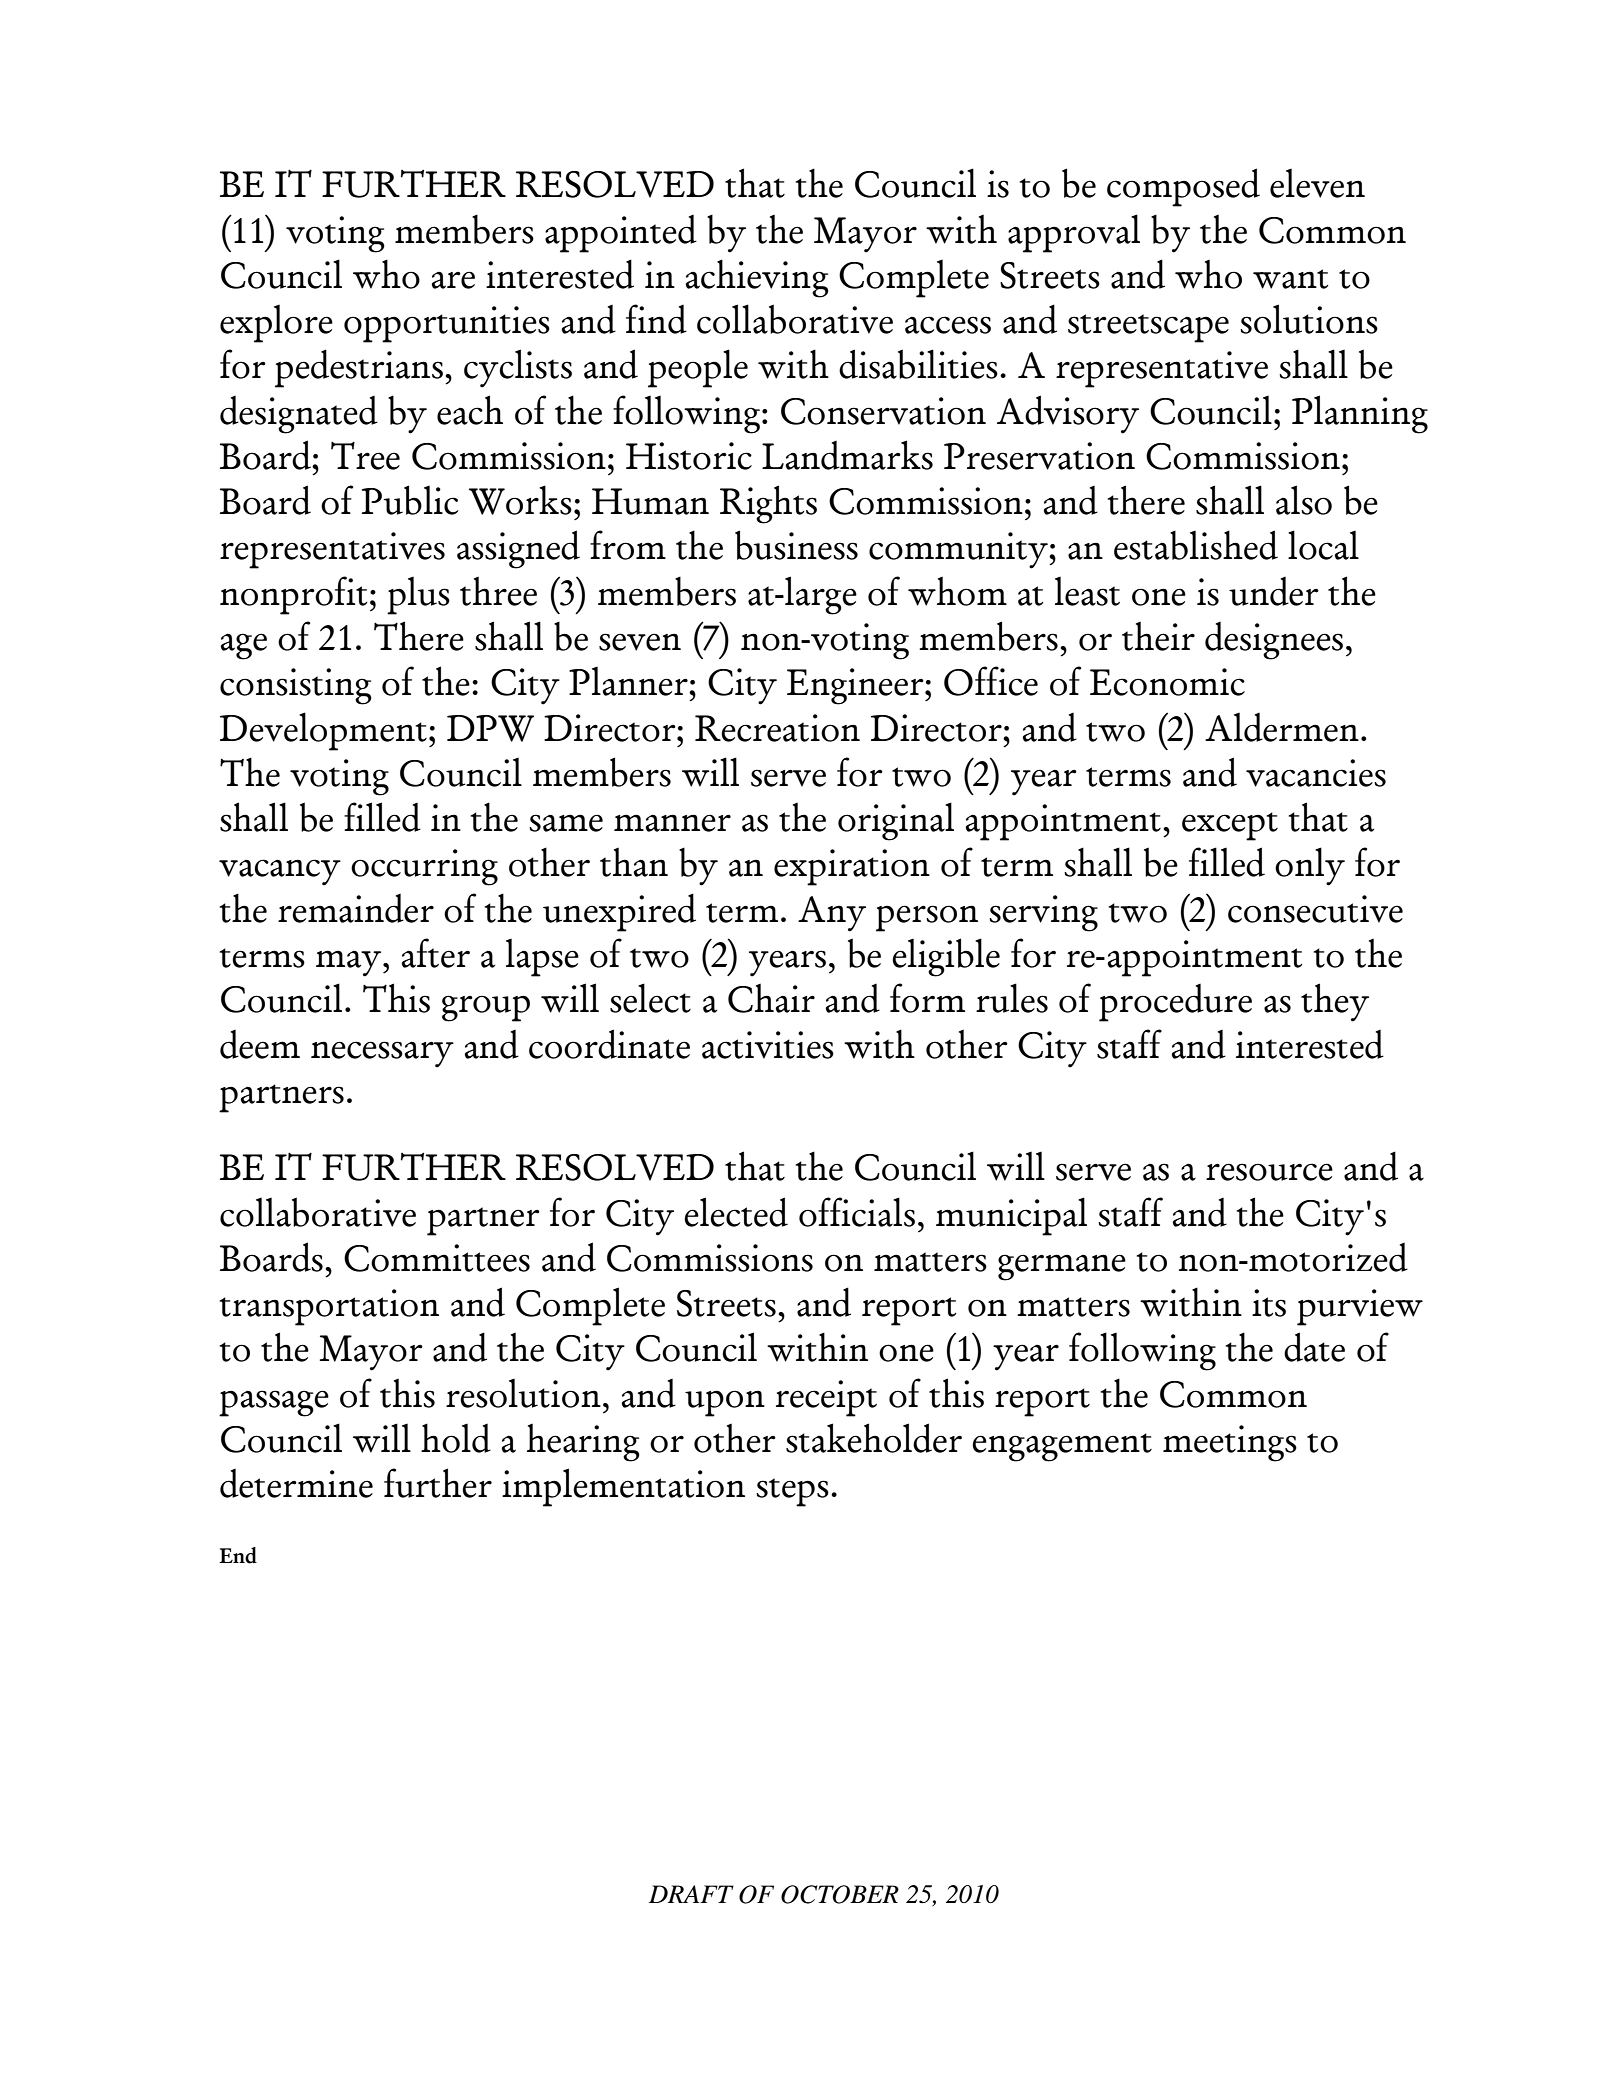  I want to click on Committees, so click(437, 1258).
